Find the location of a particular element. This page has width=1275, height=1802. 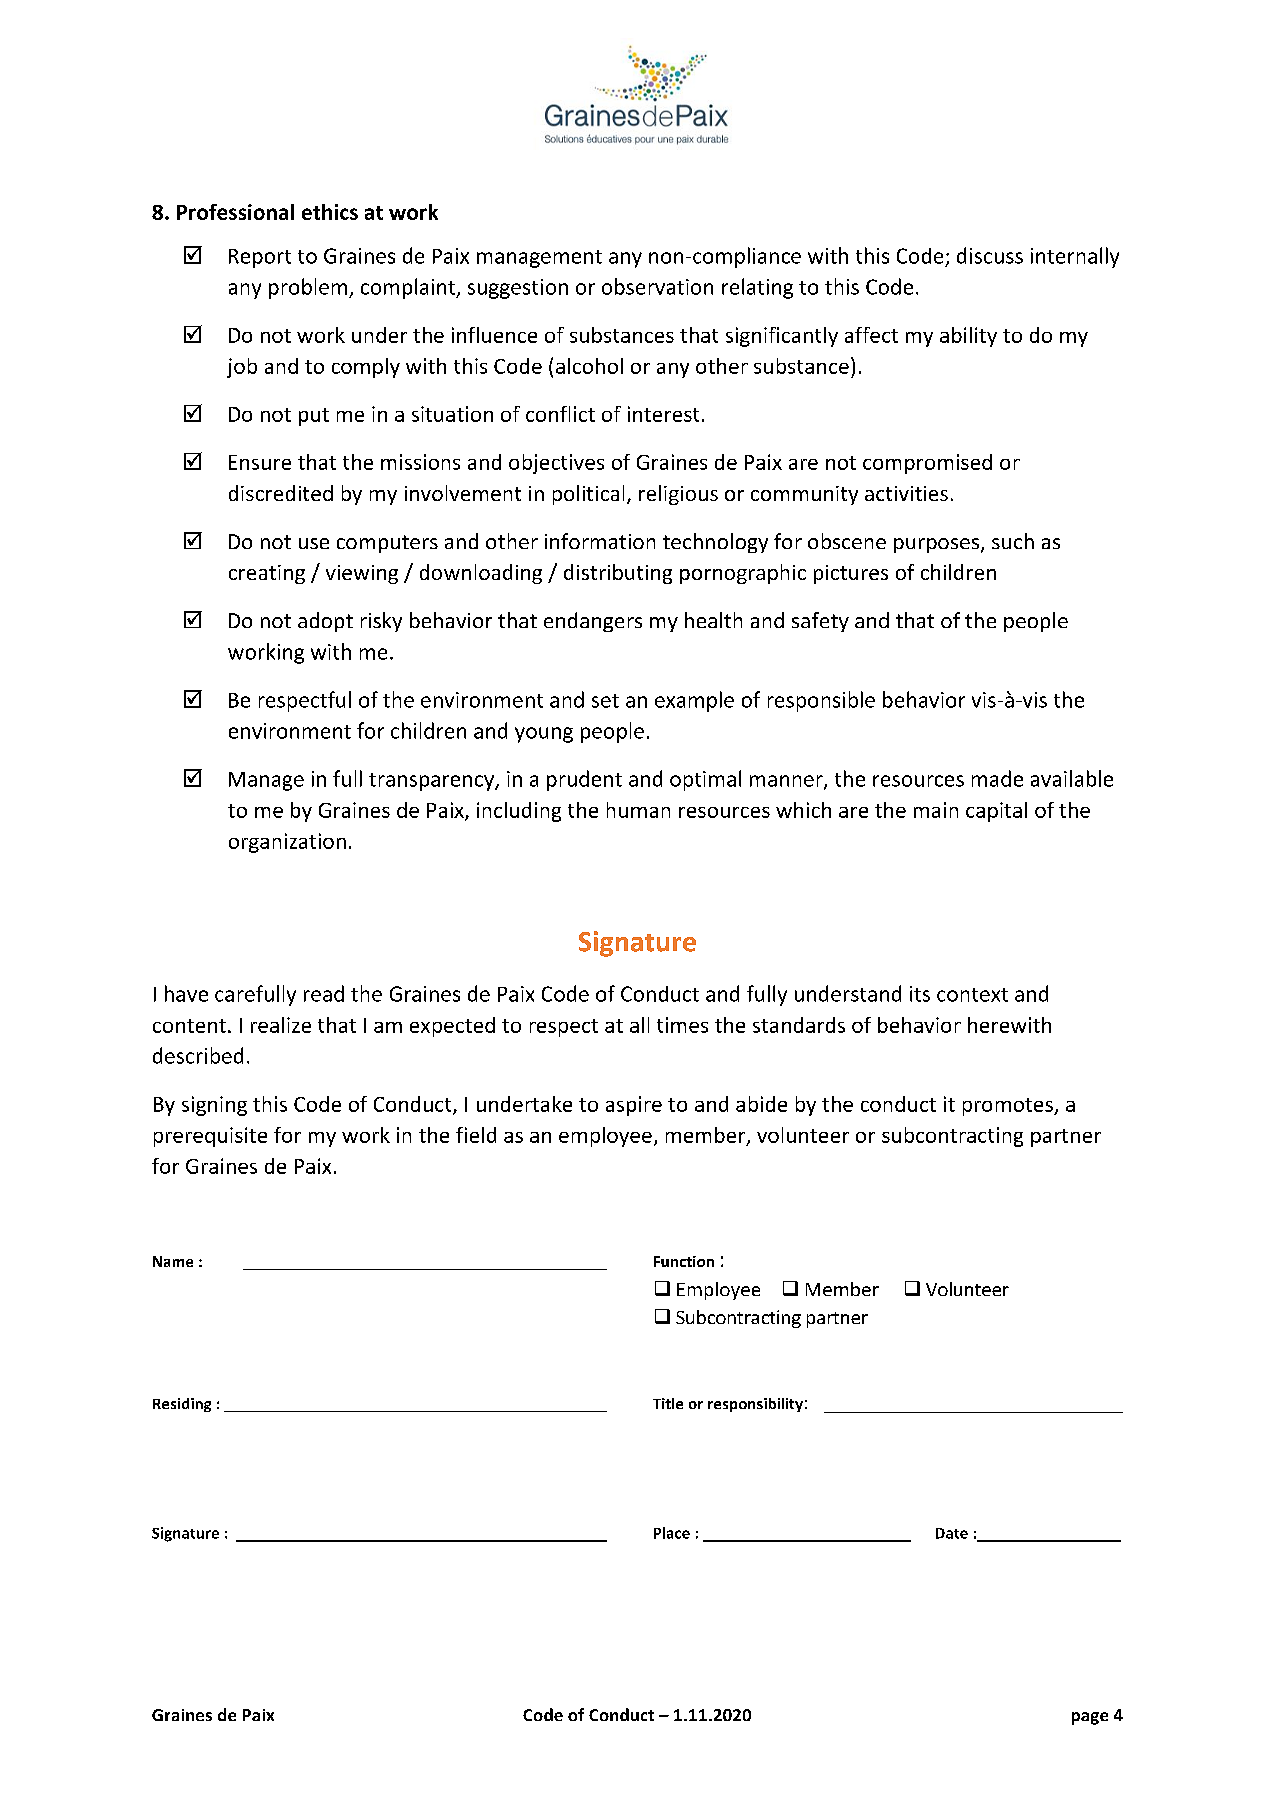

purposes is located at coordinates (936, 545).
